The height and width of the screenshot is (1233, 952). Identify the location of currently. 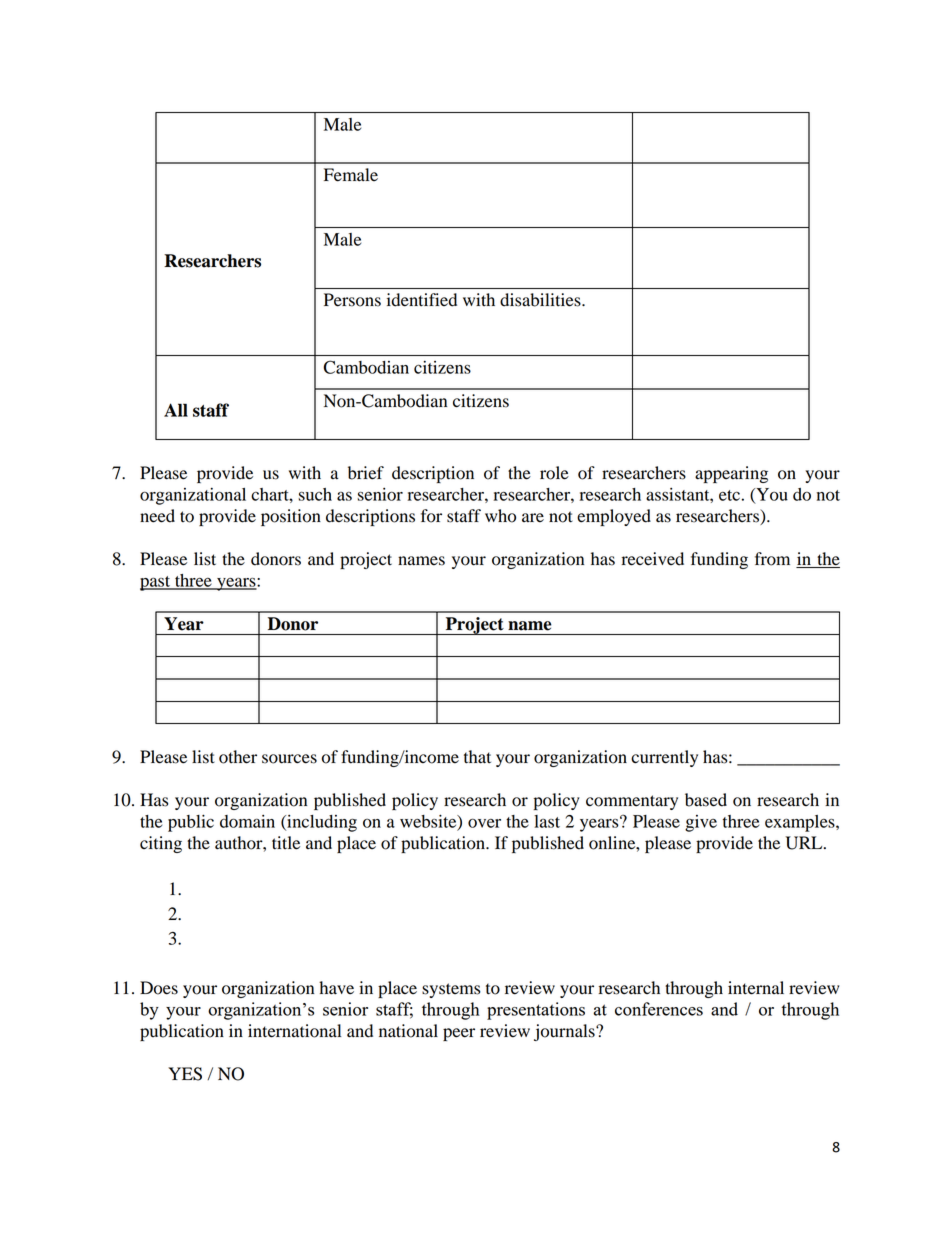
(664, 758).
